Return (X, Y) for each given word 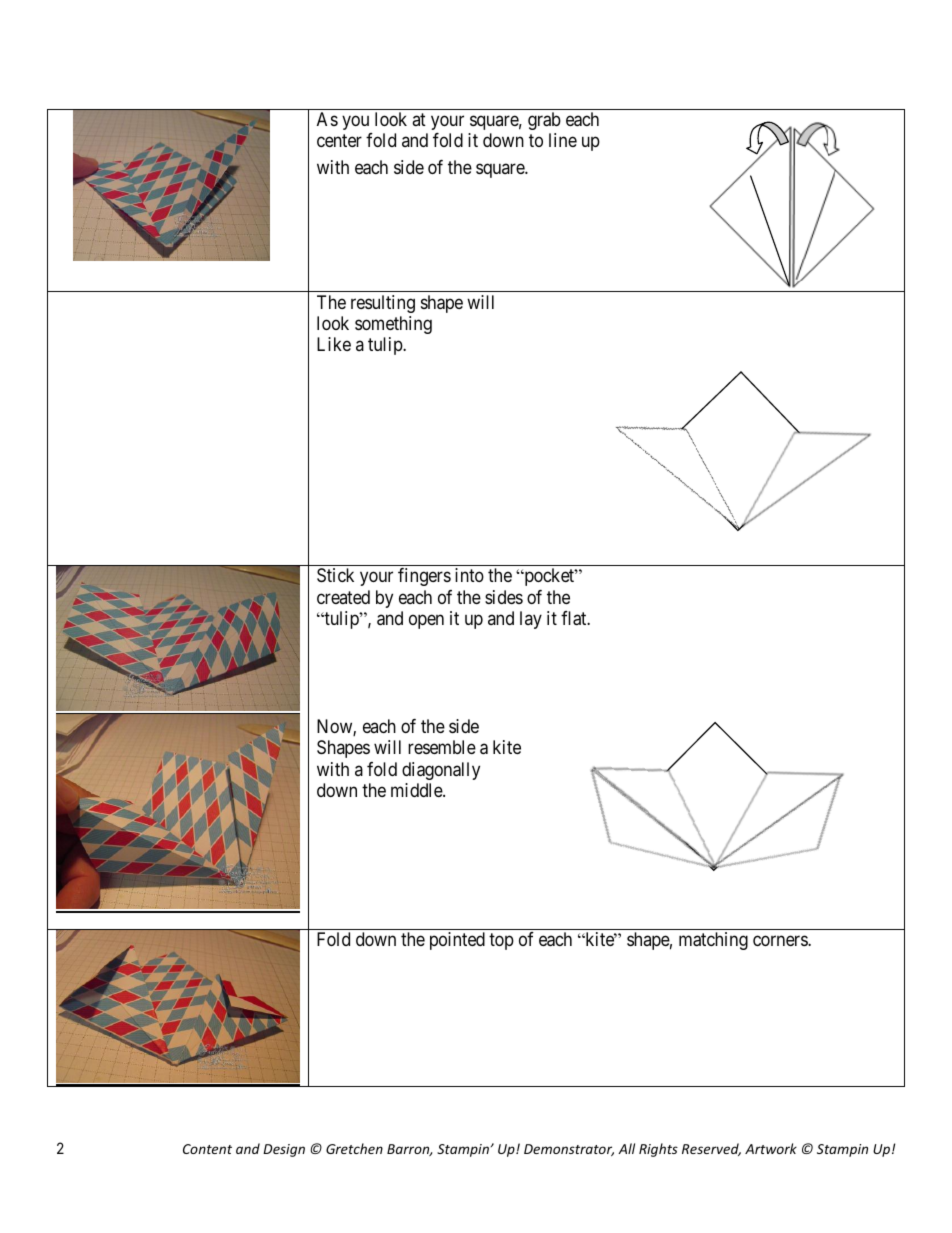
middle (417, 790)
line (563, 140)
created (343, 597)
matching (713, 941)
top (501, 942)
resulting (383, 304)
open (426, 622)
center (339, 141)
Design (284, 1150)
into (469, 575)
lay (531, 620)
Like (334, 344)
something (393, 325)
